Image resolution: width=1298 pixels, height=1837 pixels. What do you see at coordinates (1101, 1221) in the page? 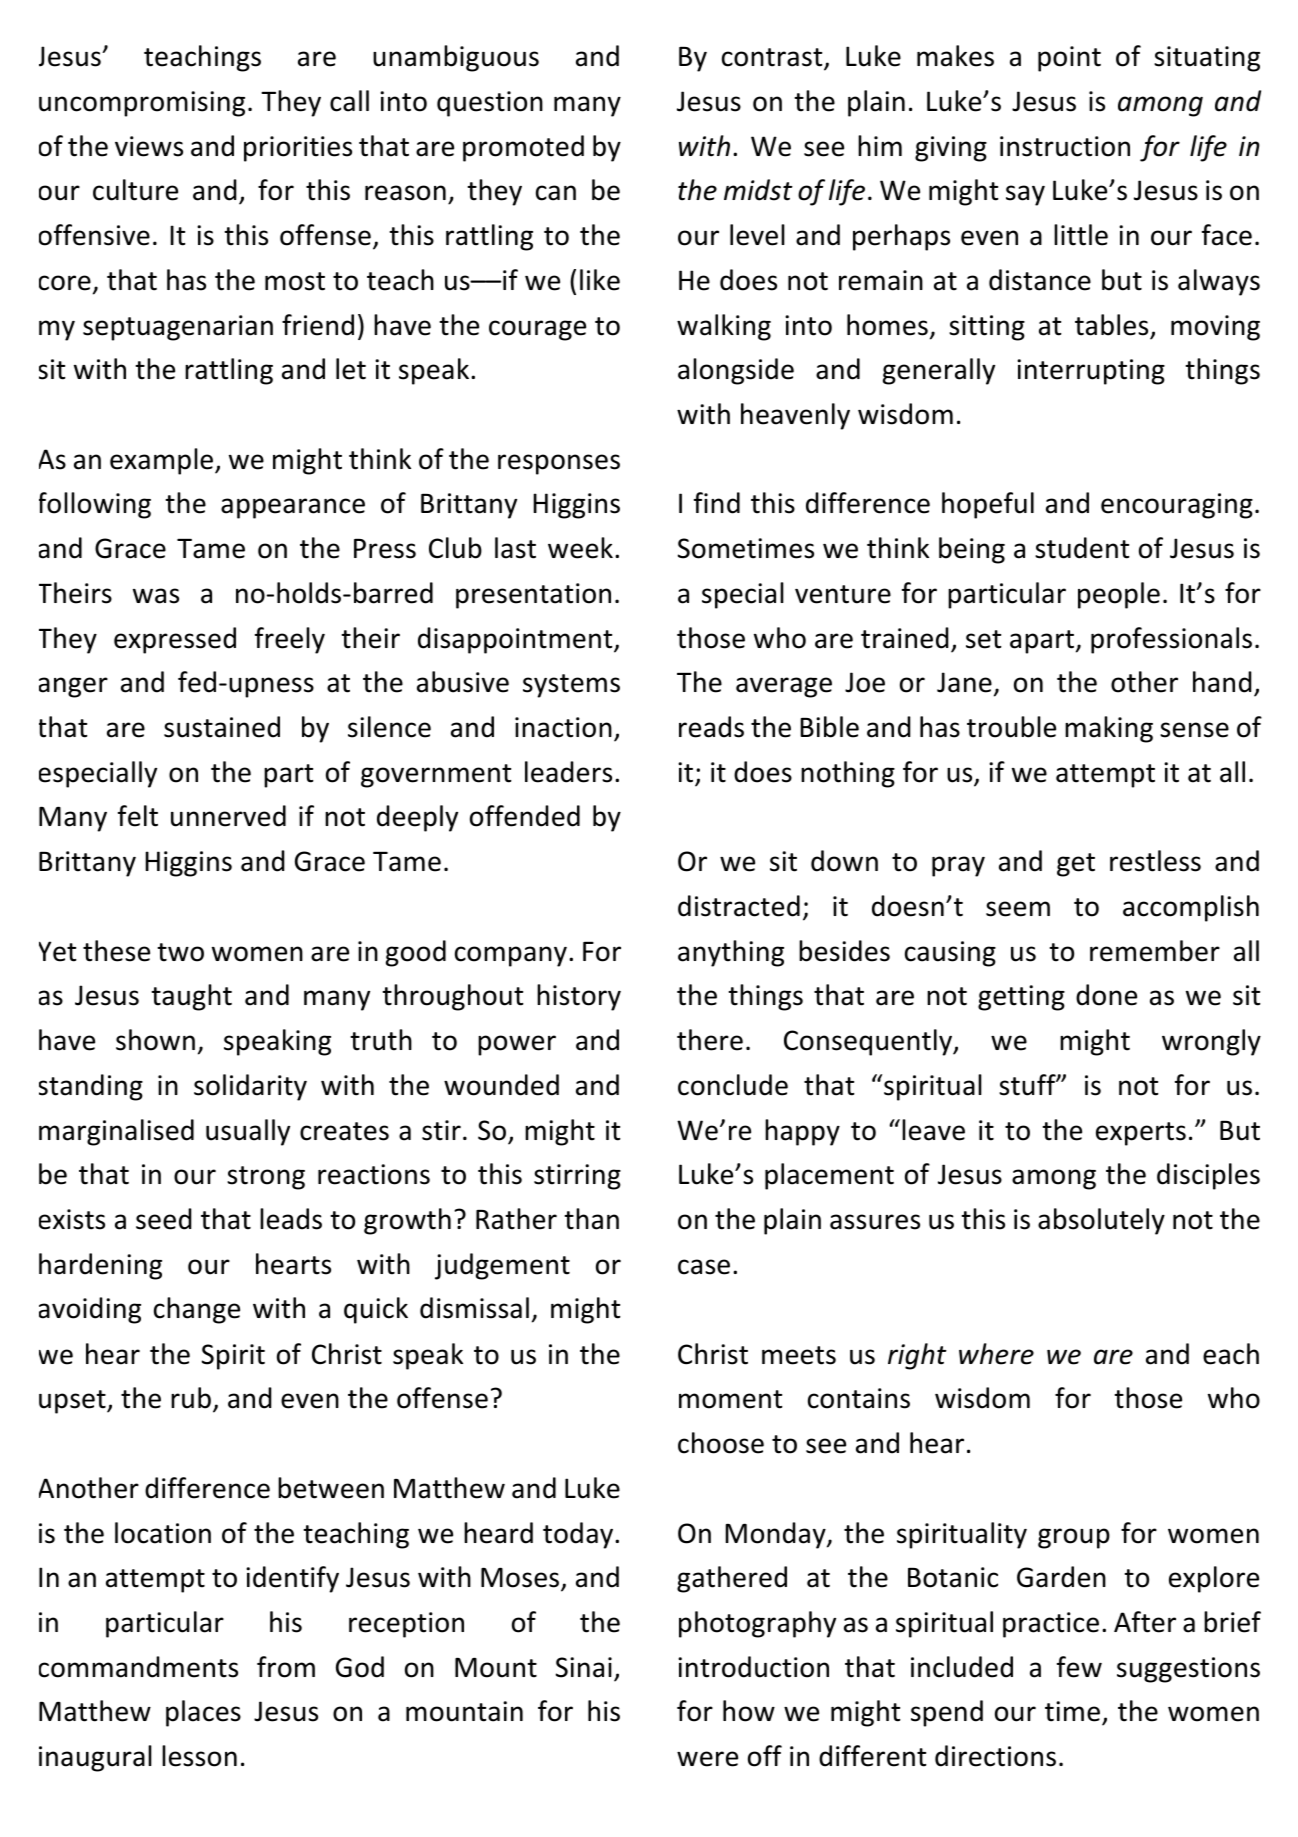
I see `absolutely` at bounding box center [1101, 1221].
